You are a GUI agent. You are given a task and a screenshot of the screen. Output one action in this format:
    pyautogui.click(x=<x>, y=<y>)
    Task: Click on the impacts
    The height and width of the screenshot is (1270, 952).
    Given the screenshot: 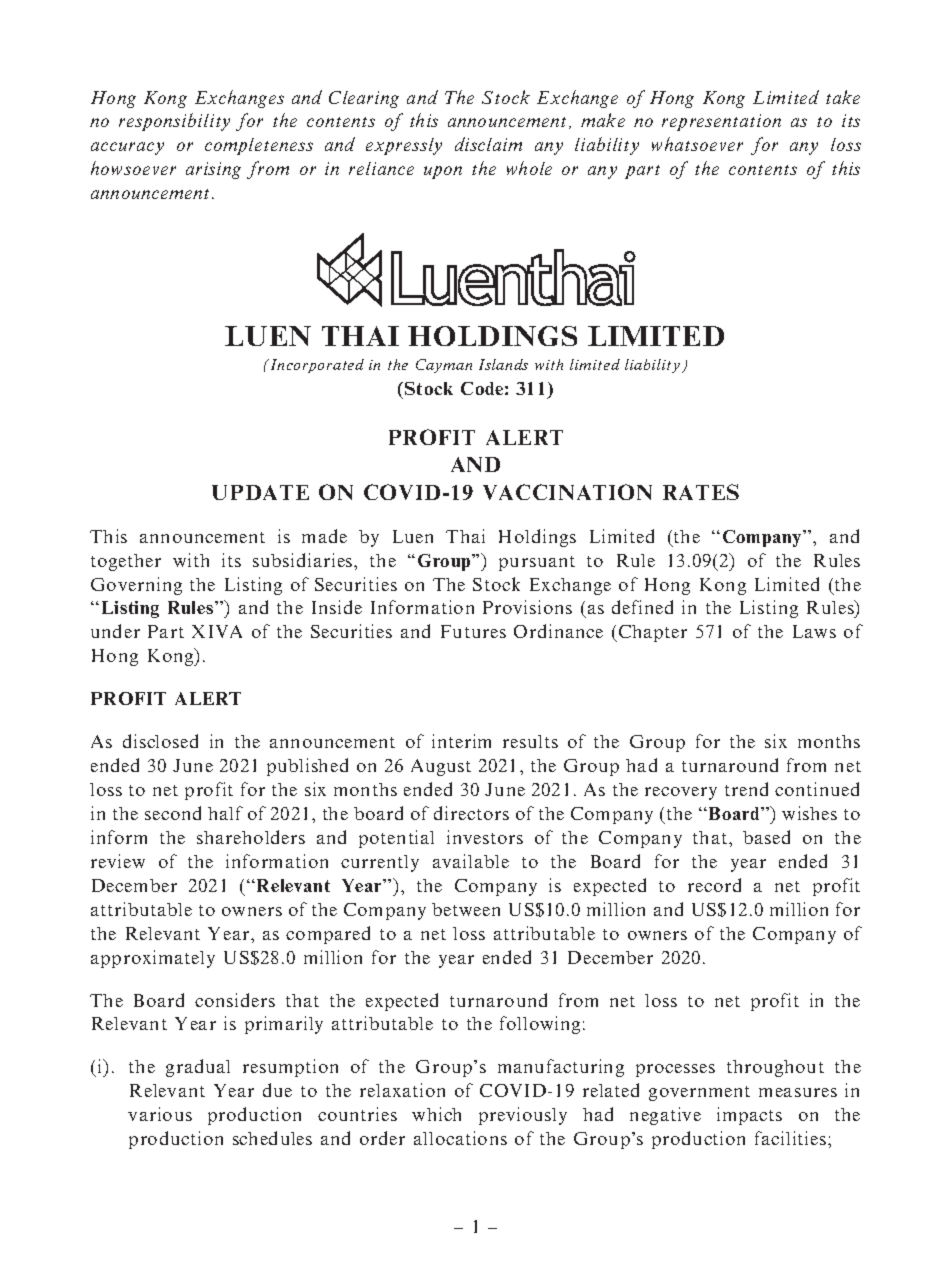 What is the action you would take?
    pyautogui.click(x=749, y=1116)
